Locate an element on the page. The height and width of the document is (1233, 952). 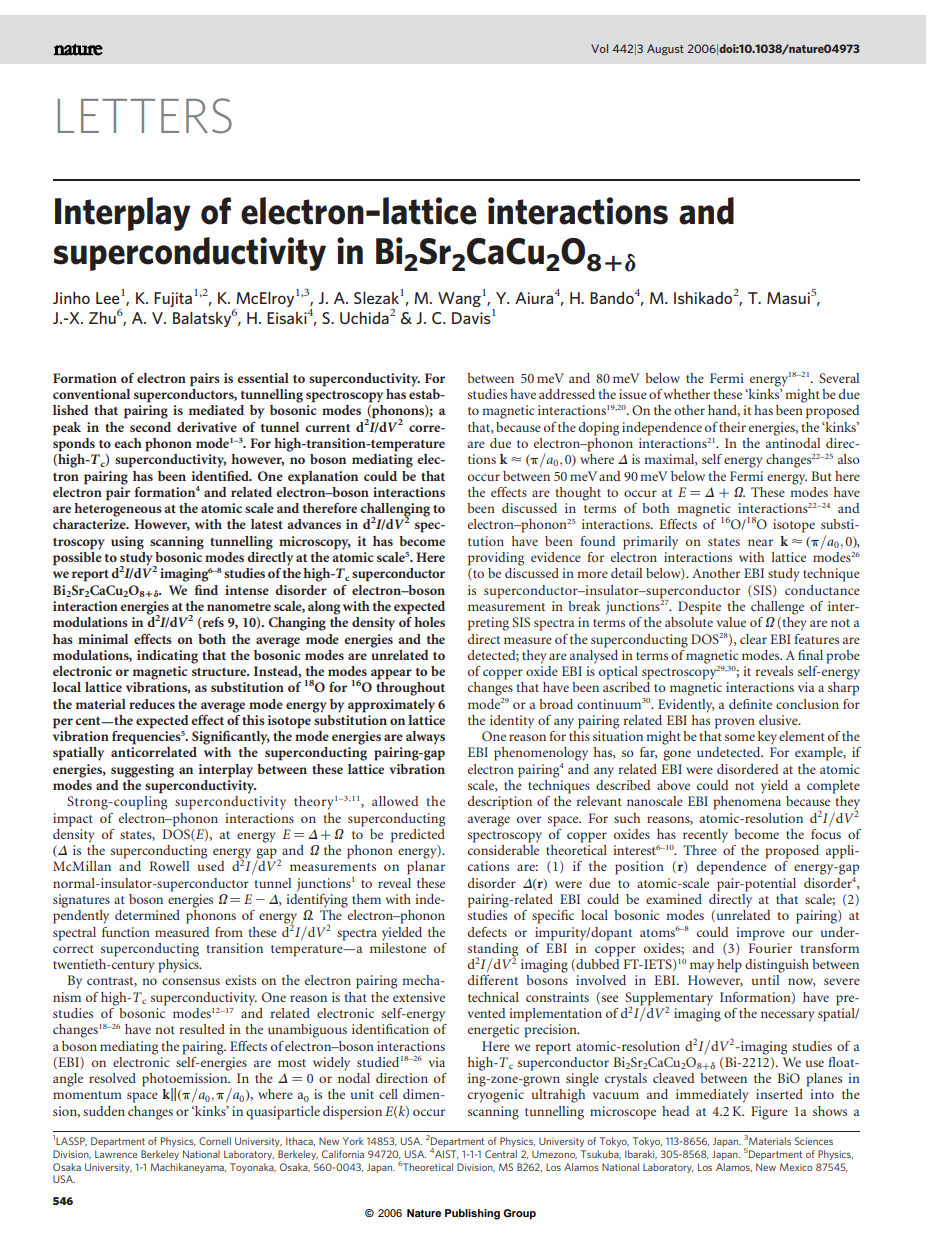
indicating is located at coordinates (167, 657).
